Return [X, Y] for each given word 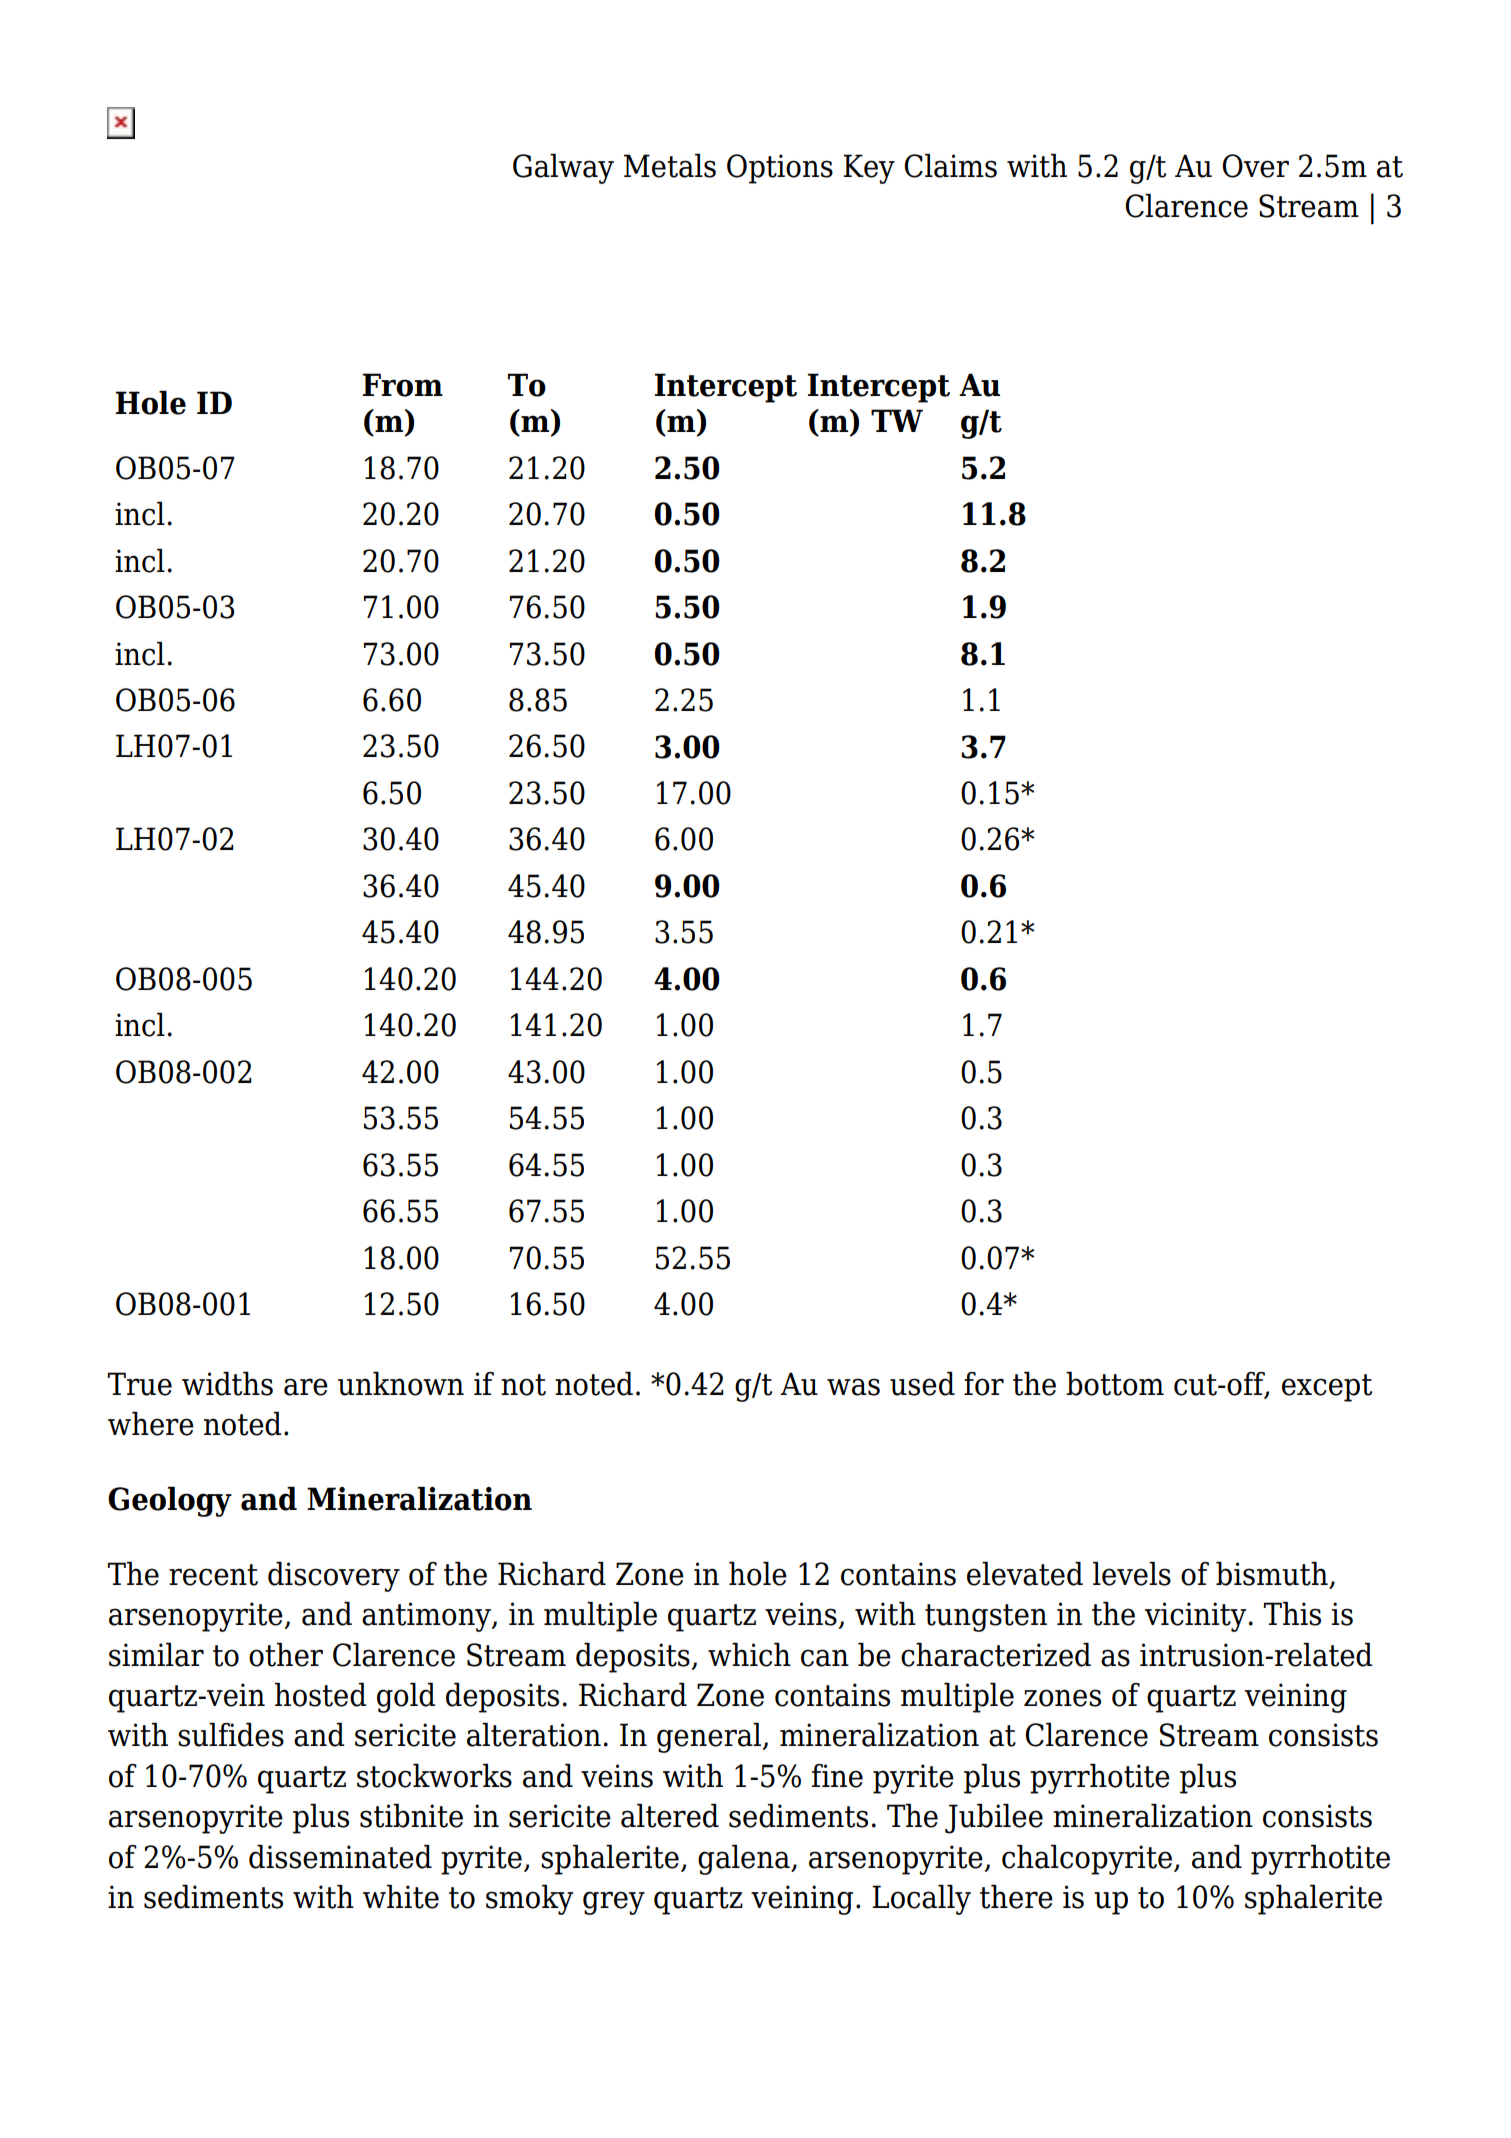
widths [227, 1384]
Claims [950, 166]
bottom [1115, 1384]
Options [780, 169]
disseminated [340, 1857]
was [853, 1387]
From [403, 385]
